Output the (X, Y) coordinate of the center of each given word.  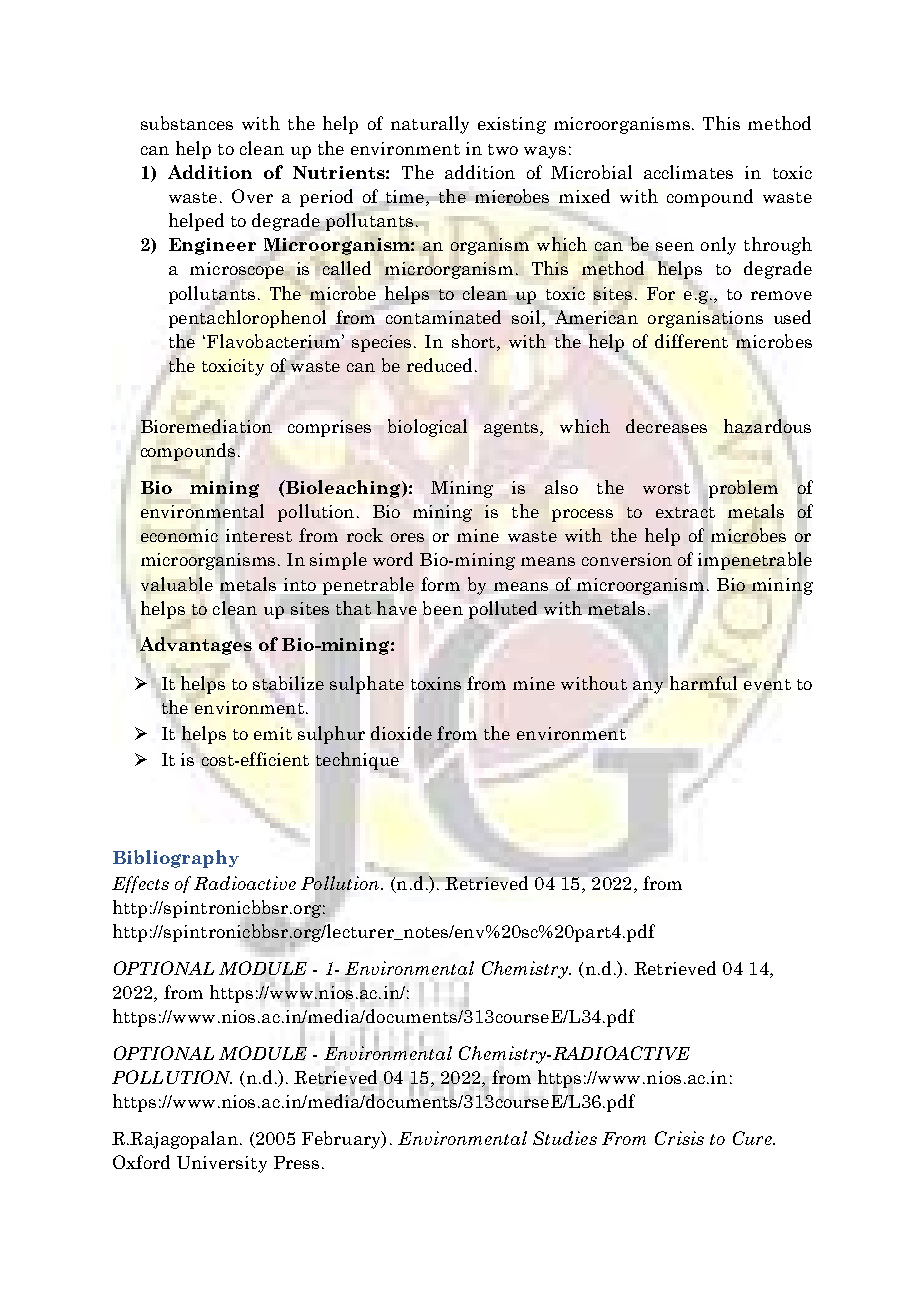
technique (357, 761)
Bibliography (176, 859)
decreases (666, 426)
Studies (565, 1138)
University (222, 1164)
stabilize (288, 683)
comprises (329, 428)
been (443, 608)
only (718, 246)
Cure (753, 1138)
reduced (441, 365)
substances (187, 123)
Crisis (679, 1138)
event (767, 684)
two (503, 149)
